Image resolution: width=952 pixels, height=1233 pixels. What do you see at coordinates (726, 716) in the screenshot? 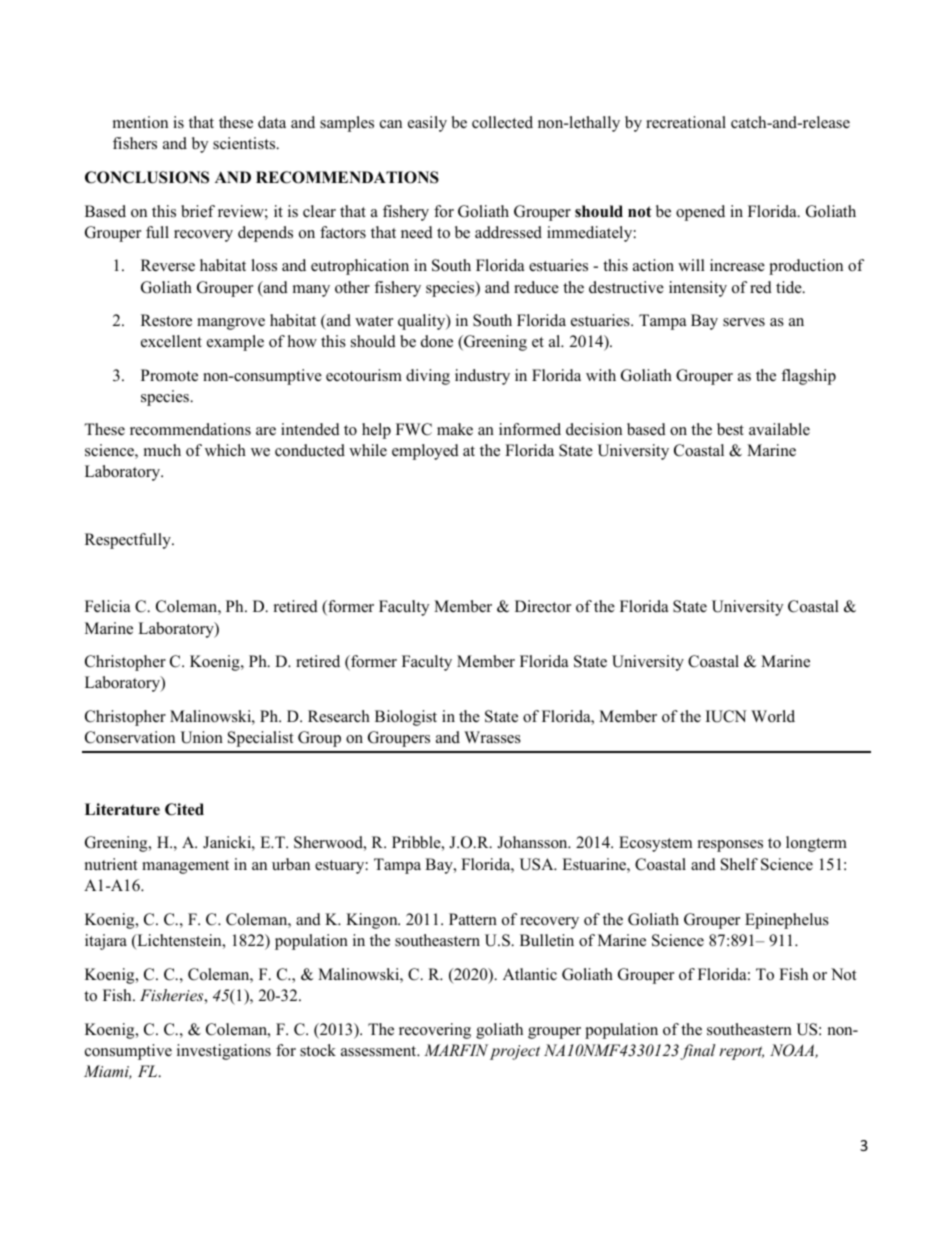
I see `IUCN` at bounding box center [726, 716].
